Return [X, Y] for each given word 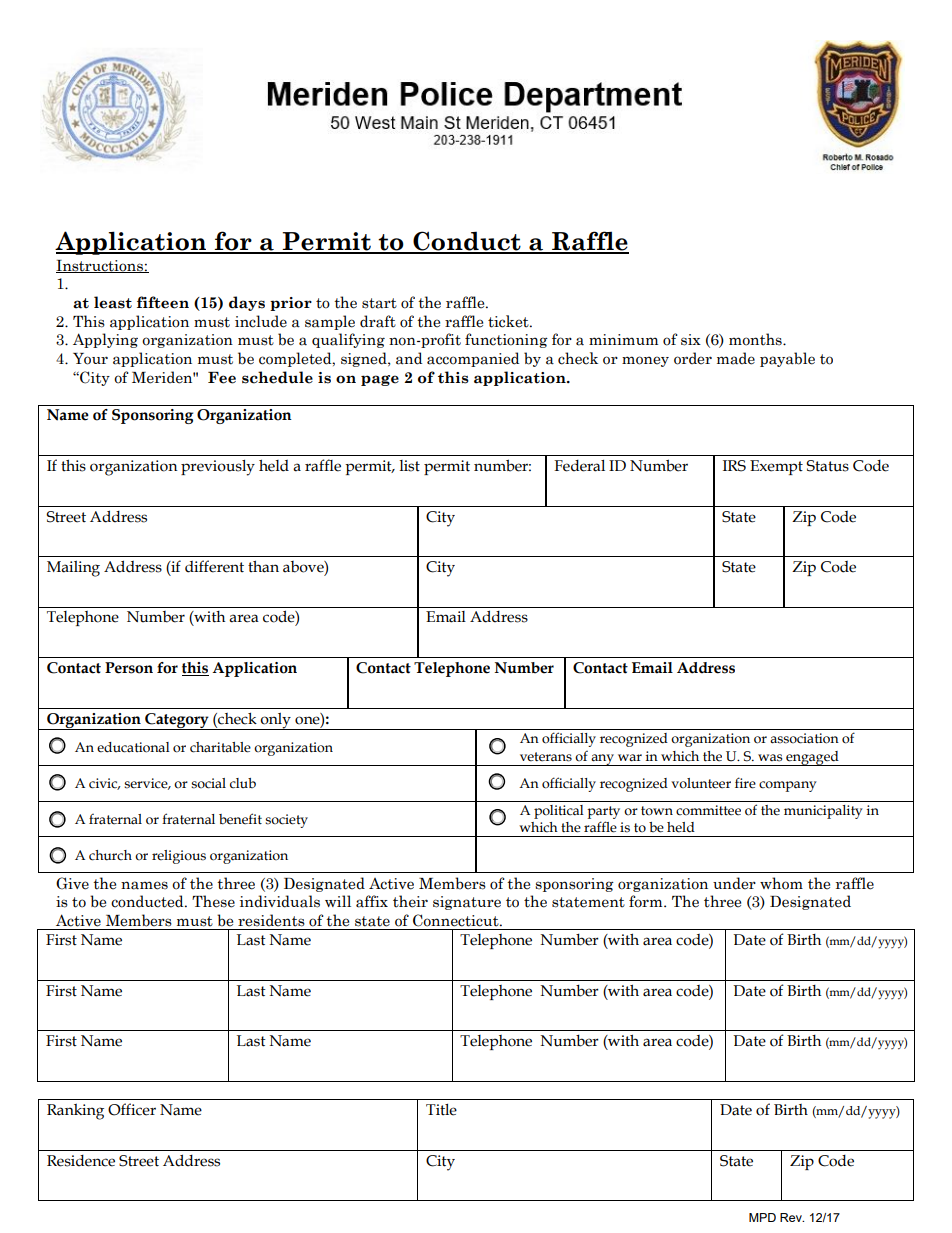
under [734, 883]
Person [129, 668]
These [213, 901]
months [756, 339]
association [804, 738]
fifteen [163, 302]
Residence [81, 1161]
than [263, 566]
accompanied [473, 359]
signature [467, 903]
